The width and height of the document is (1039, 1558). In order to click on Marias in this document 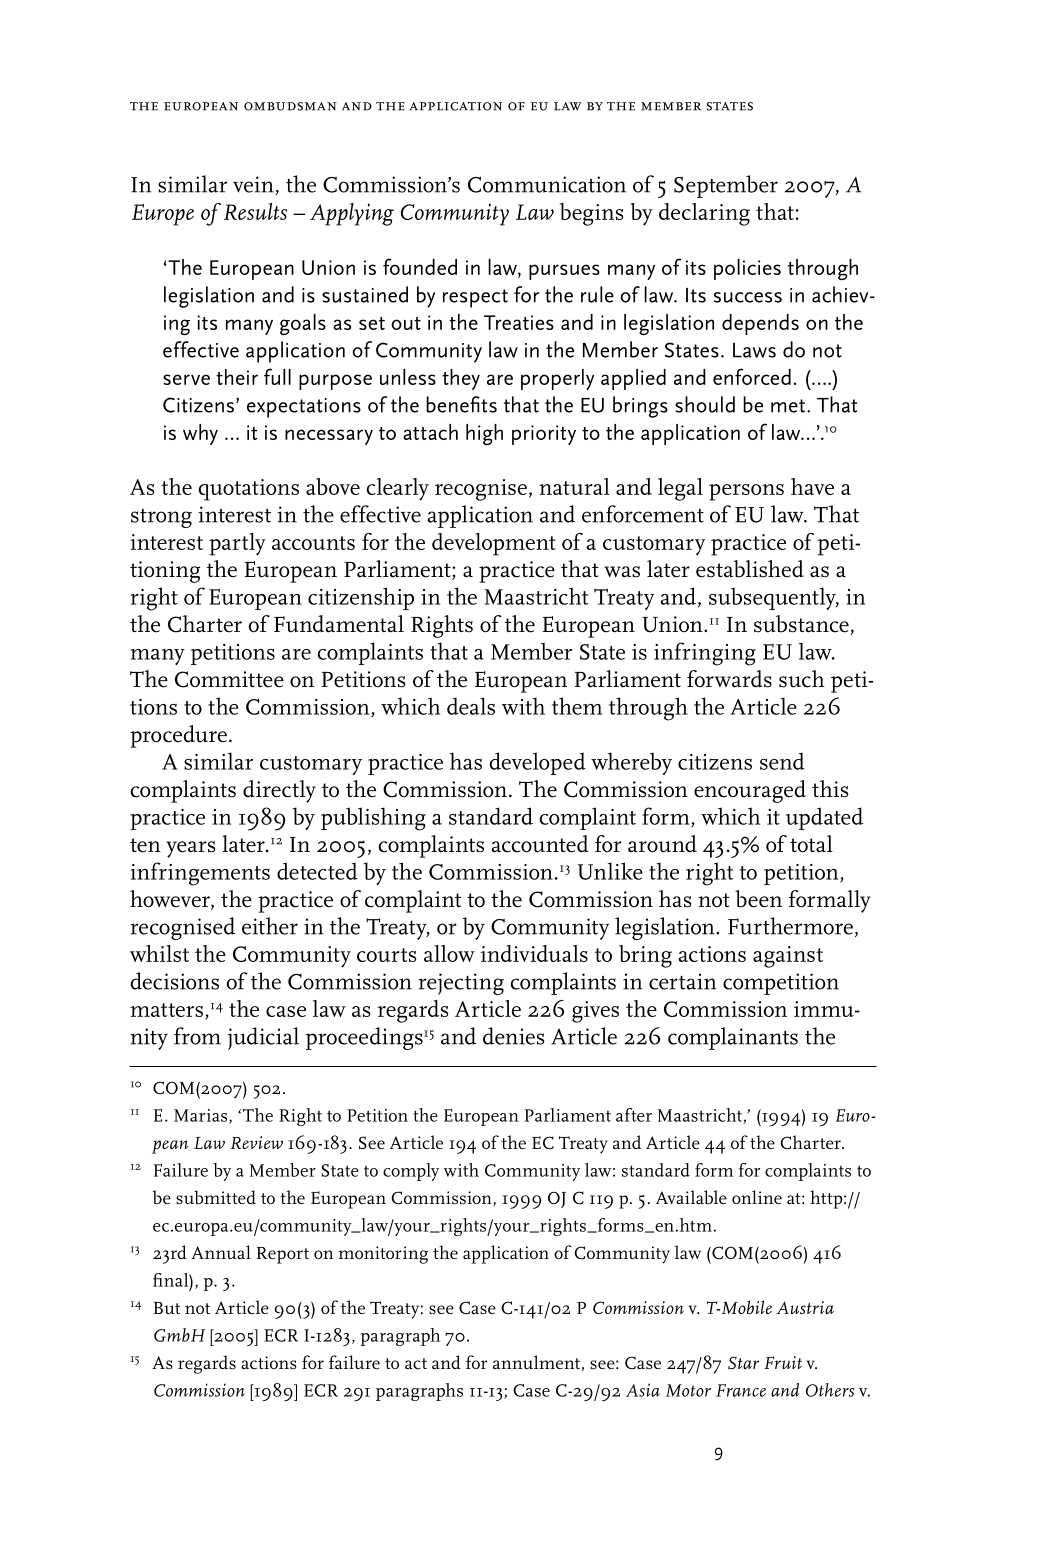, I will do `click(202, 1116)`.
